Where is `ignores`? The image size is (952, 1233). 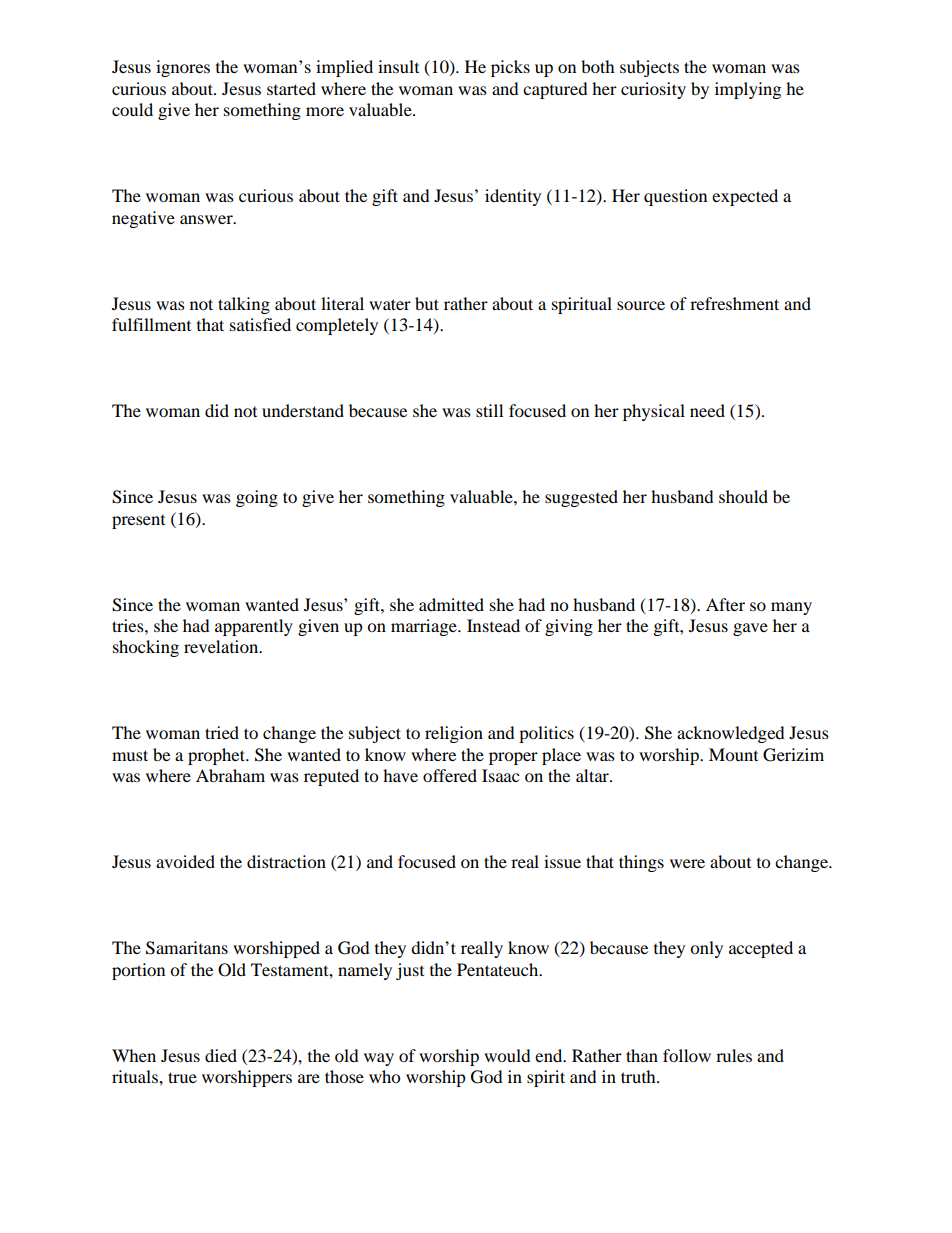
ignores is located at coordinates (183, 68).
